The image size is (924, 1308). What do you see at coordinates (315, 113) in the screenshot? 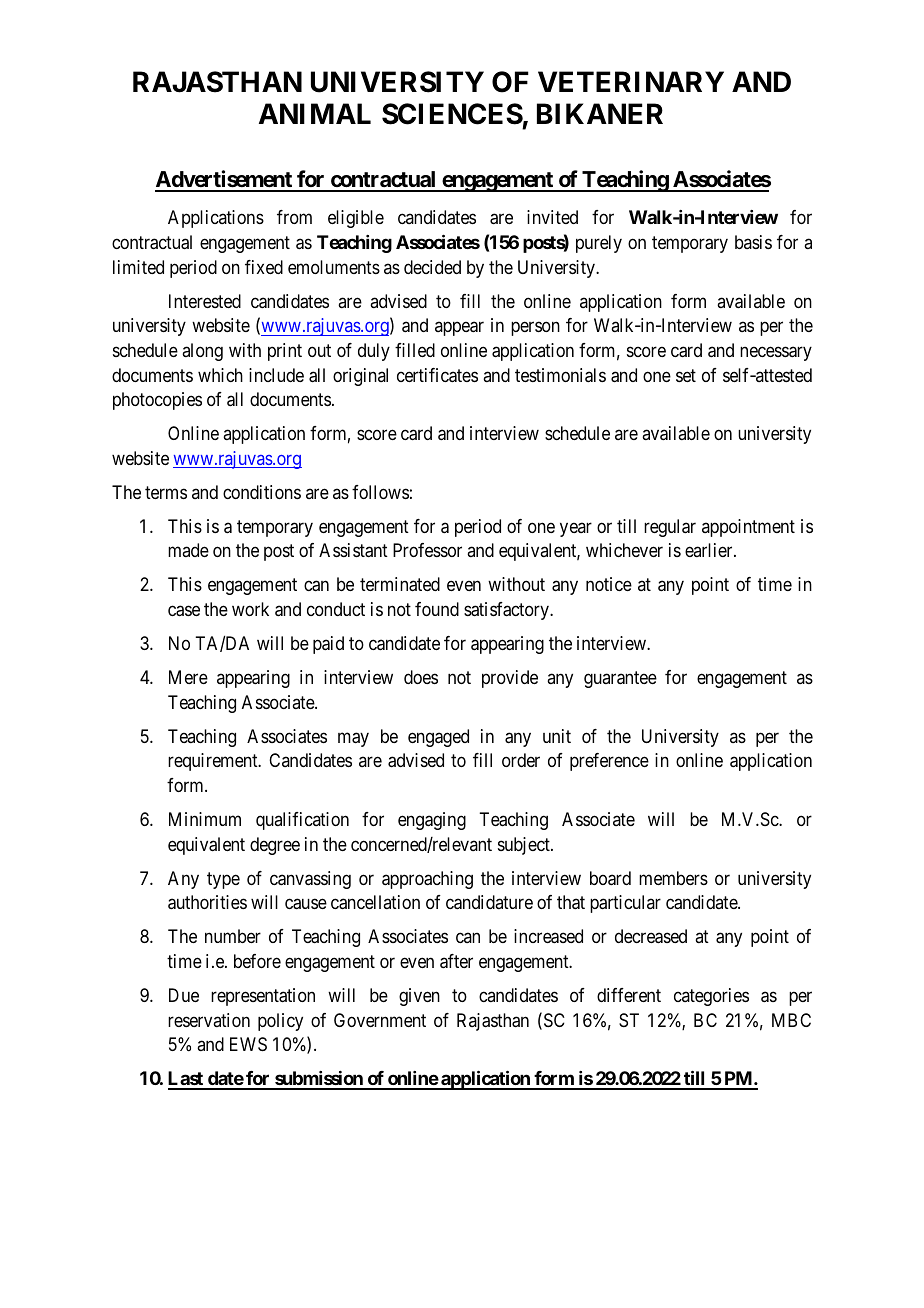
I see `ANIMAL` at bounding box center [315, 113].
